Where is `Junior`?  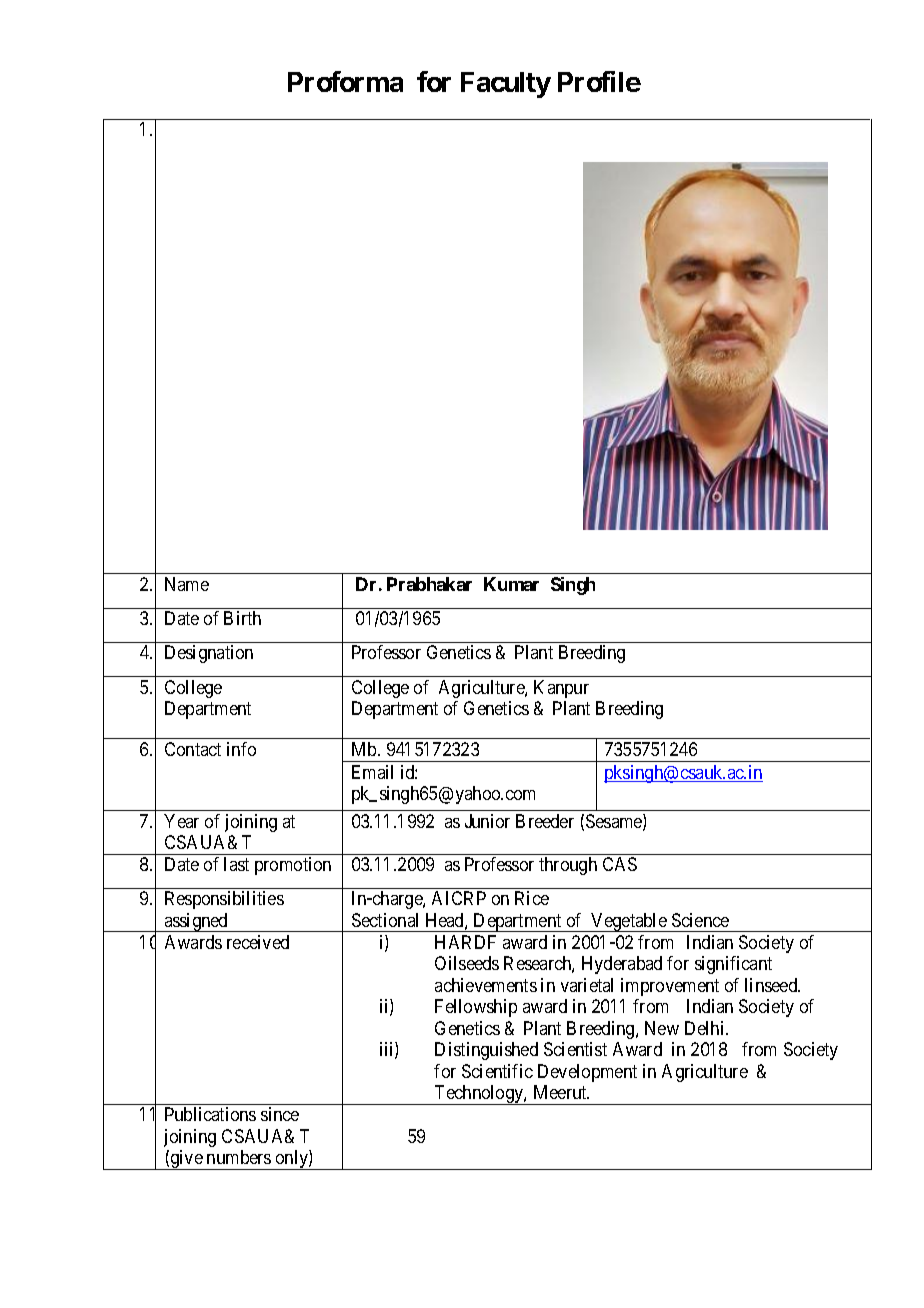 Junior is located at coordinates (487, 821).
